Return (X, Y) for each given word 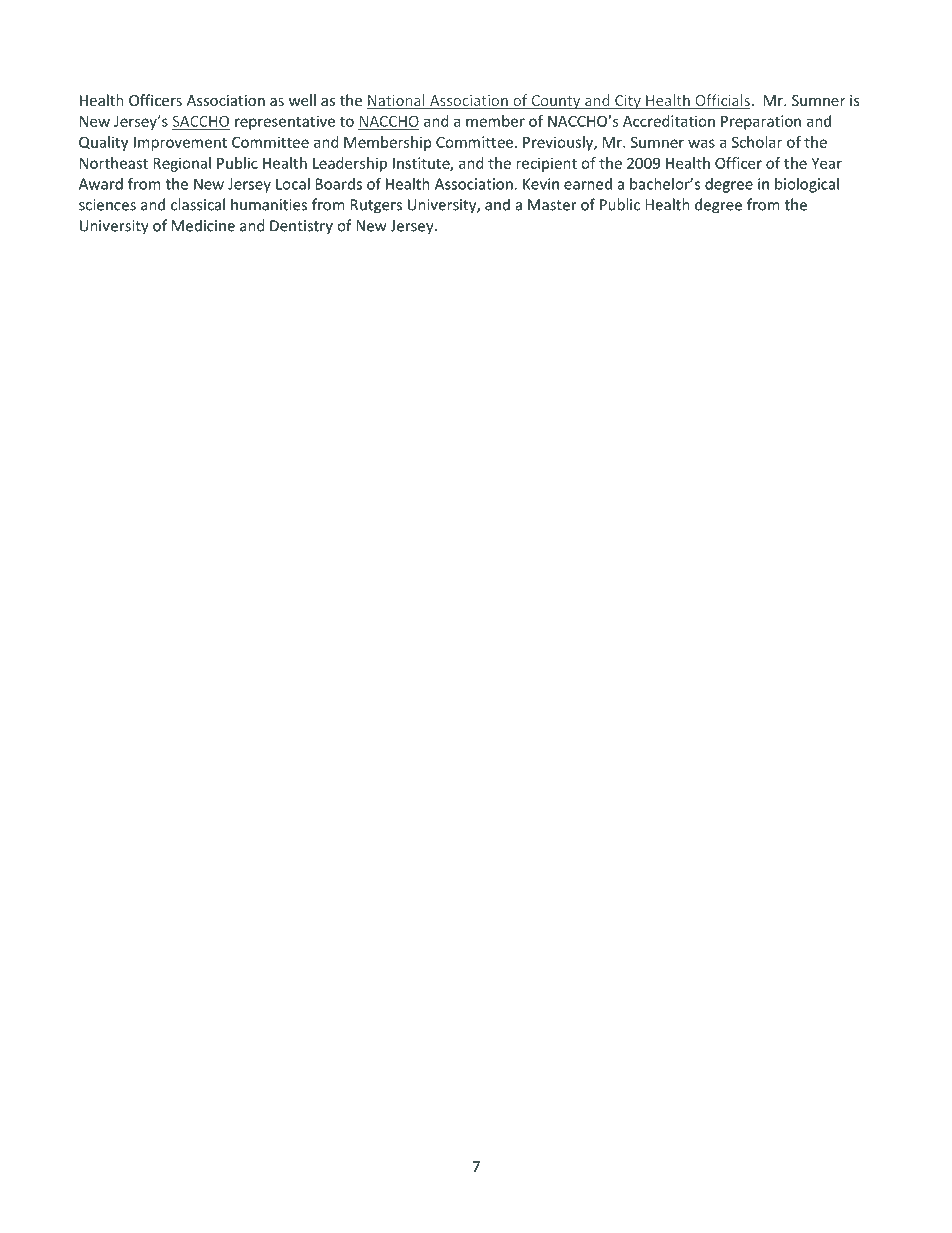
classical (198, 204)
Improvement (180, 144)
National (397, 101)
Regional (182, 164)
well (302, 100)
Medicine (203, 225)
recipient (546, 164)
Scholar (757, 142)
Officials (722, 101)
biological (807, 185)
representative (285, 122)
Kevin (541, 184)
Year (826, 163)
